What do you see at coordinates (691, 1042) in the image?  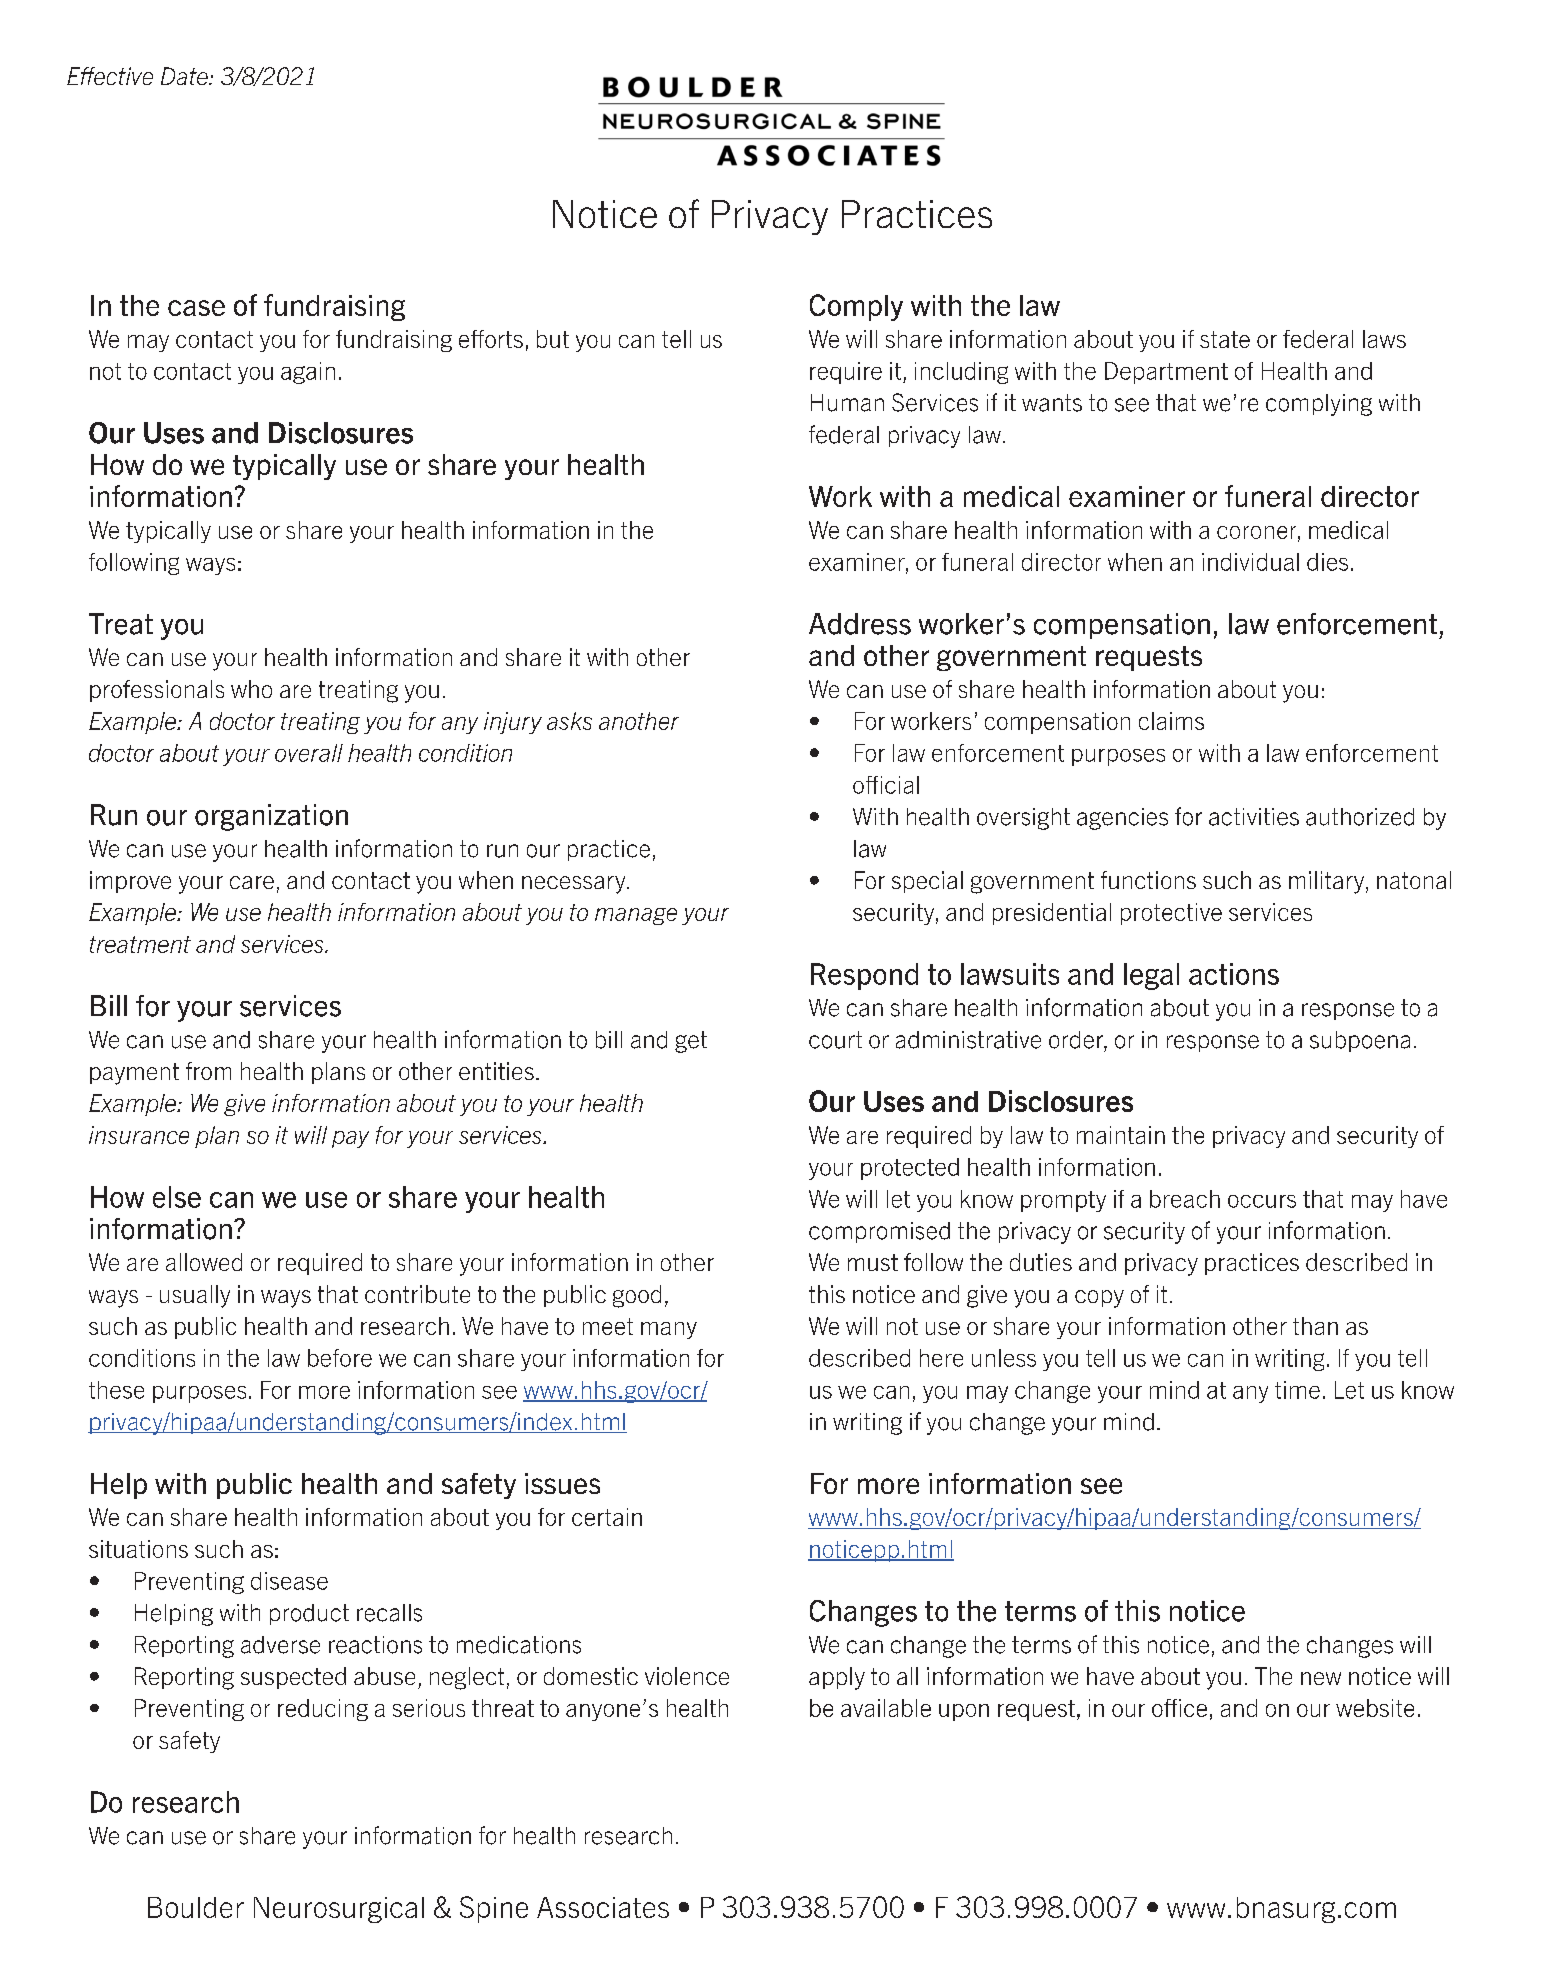 I see `get` at bounding box center [691, 1042].
